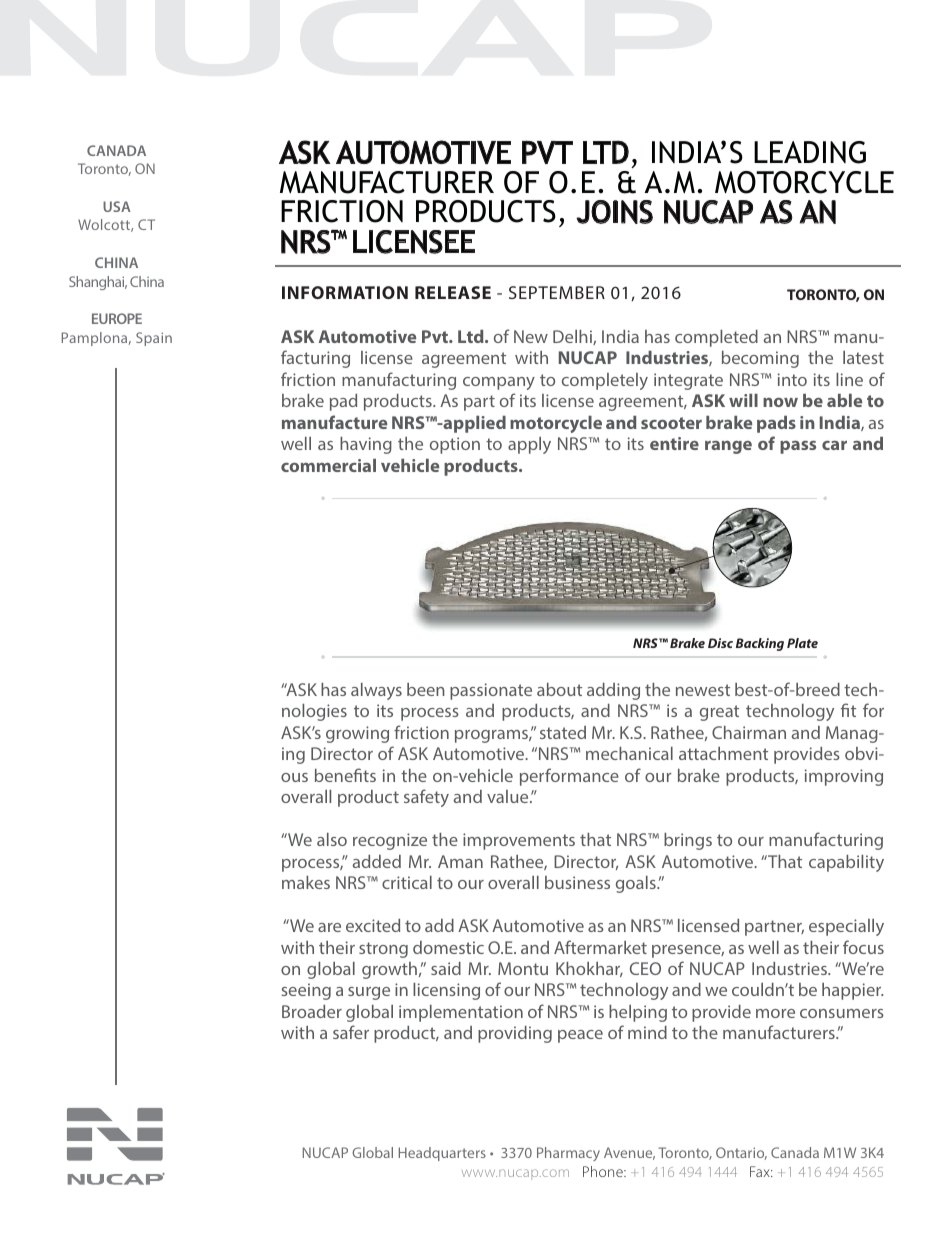  What do you see at coordinates (455, 445) in the screenshot?
I see `option` at bounding box center [455, 445].
